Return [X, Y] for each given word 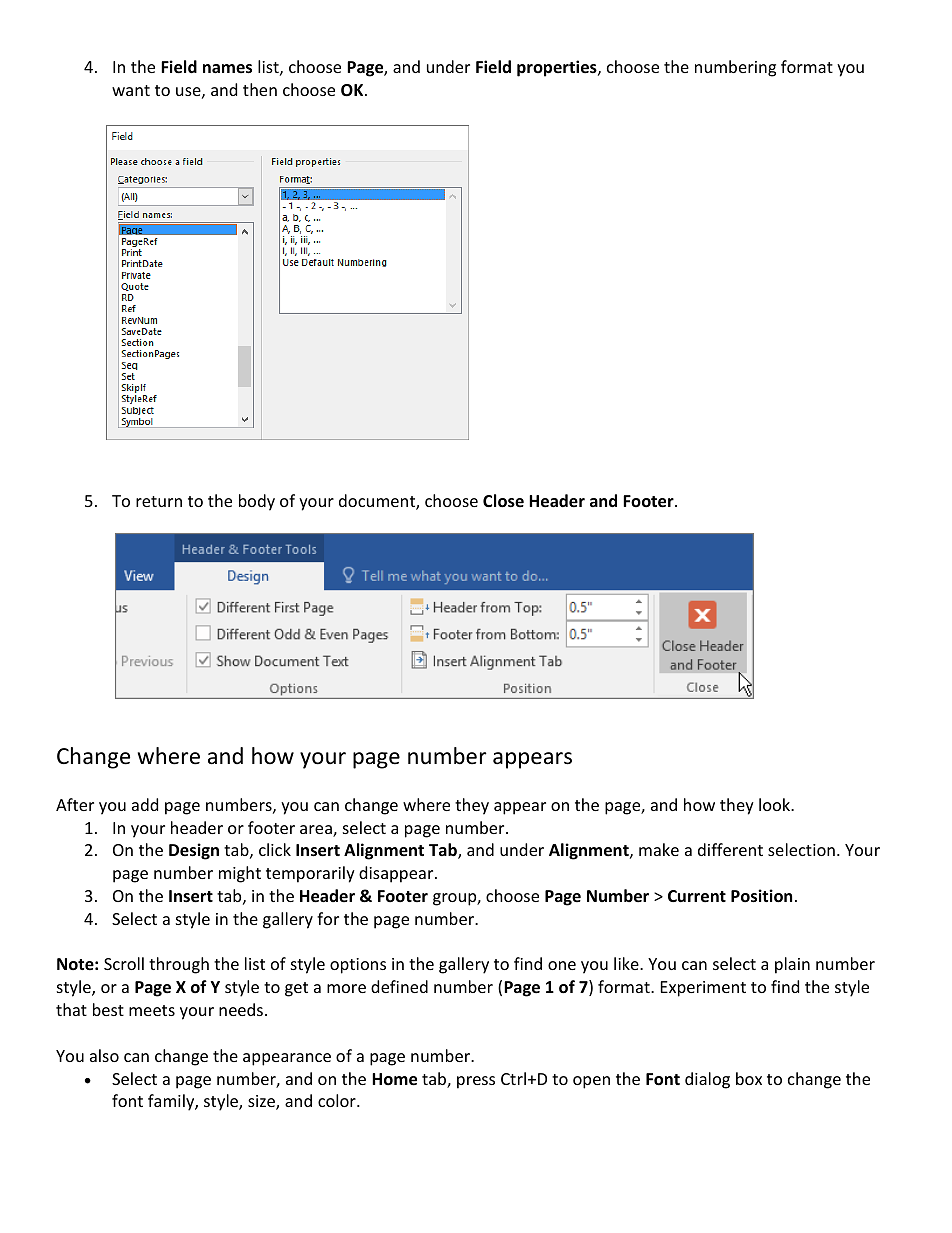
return [159, 501]
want [131, 90]
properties [558, 68]
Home [394, 1079]
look [775, 804]
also [104, 1055]
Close [503, 501]
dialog [707, 1080]
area [317, 831]
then [260, 89]
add [145, 804]
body [257, 502]
